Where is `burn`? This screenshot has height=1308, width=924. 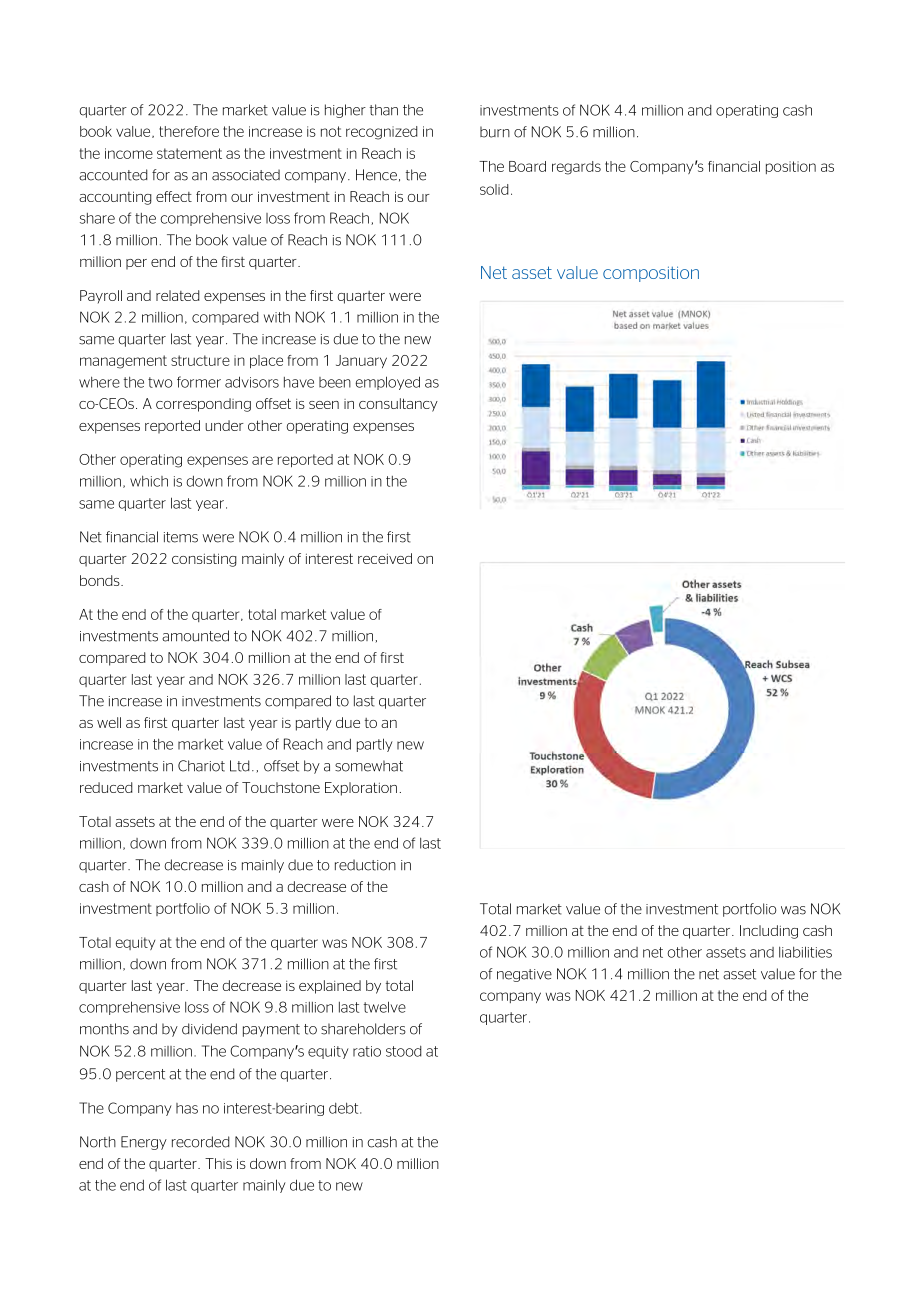 burn is located at coordinates (495, 132).
